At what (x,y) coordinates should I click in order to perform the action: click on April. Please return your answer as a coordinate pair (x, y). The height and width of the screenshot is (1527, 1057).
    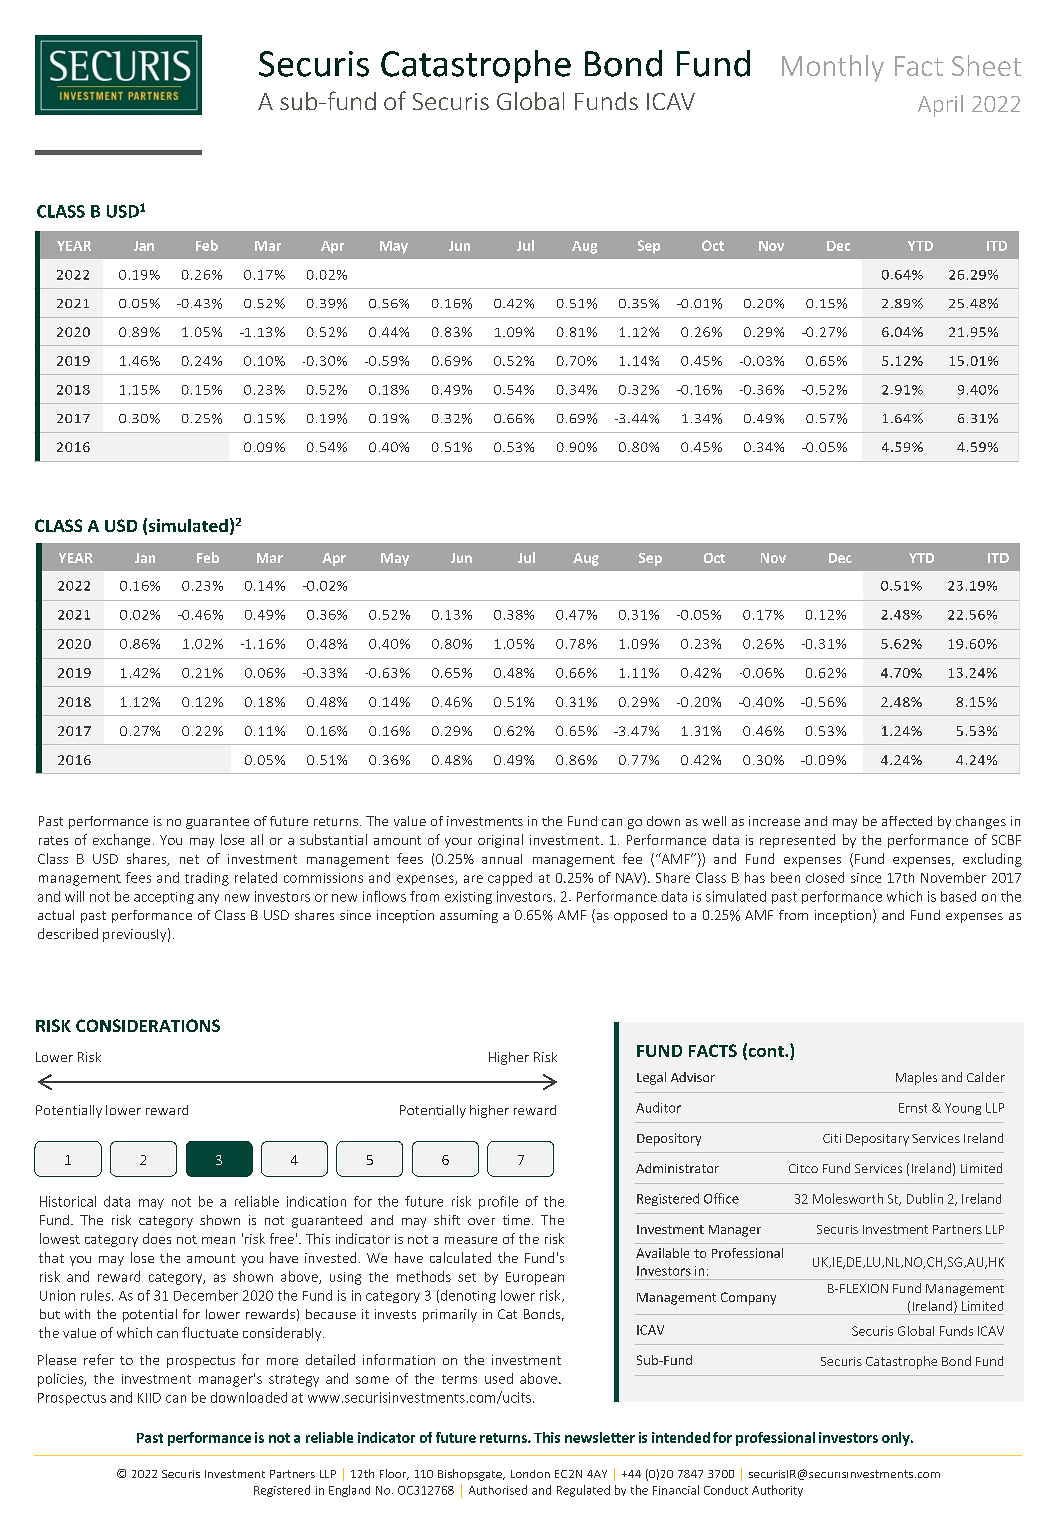
    Looking at the image, I should click on (940, 106).
